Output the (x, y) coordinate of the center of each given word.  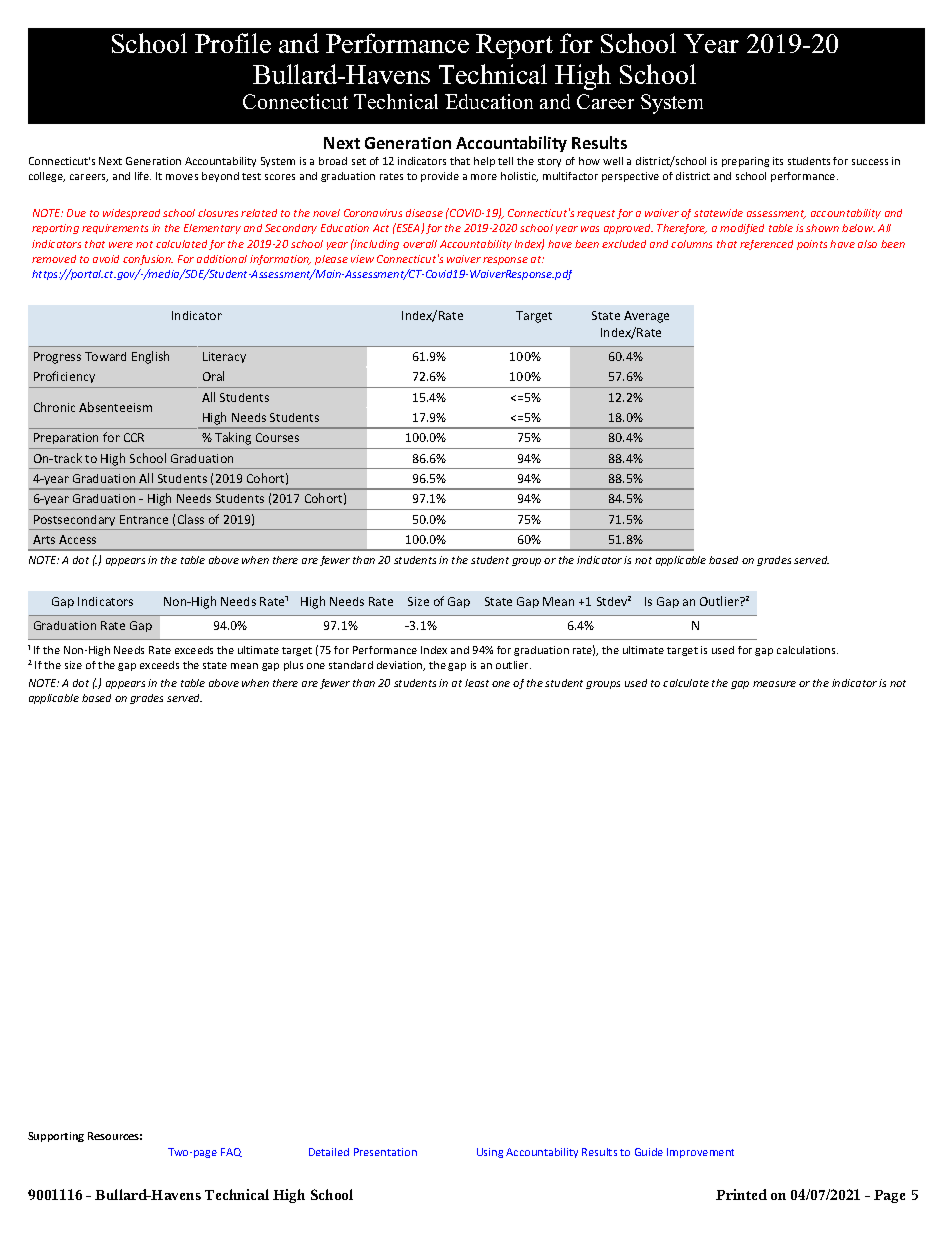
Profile (233, 43)
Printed (741, 1194)
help (484, 162)
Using (490, 1153)
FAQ (231, 1152)
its (778, 161)
